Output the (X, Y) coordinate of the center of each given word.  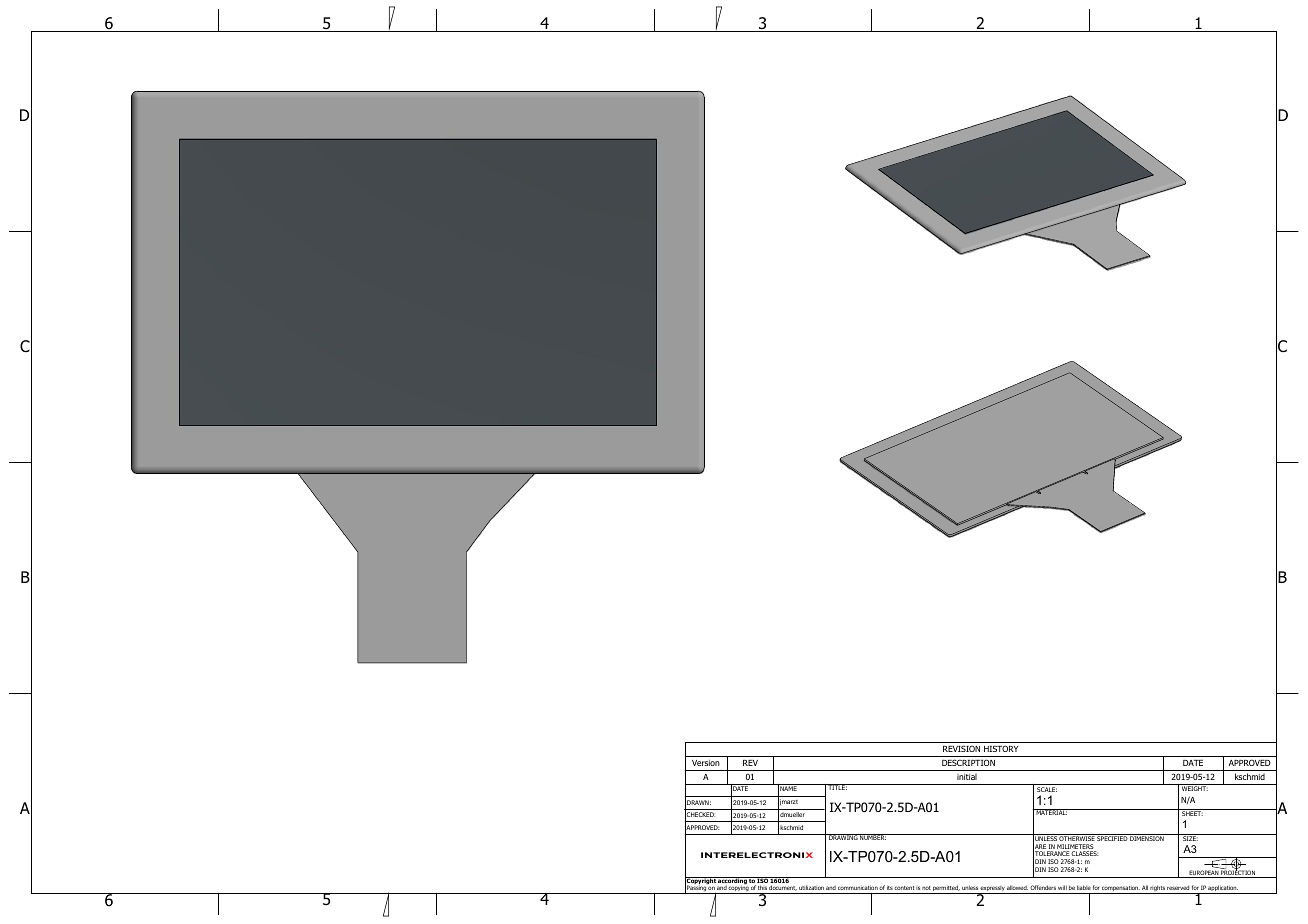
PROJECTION (1238, 873)
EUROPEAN (1203, 874)
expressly (992, 890)
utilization (811, 887)
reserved (1178, 887)
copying (738, 889)
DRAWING (843, 837)
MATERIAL (1051, 812)
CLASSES (1085, 853)
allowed (1017, 887)
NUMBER (872, 837)
